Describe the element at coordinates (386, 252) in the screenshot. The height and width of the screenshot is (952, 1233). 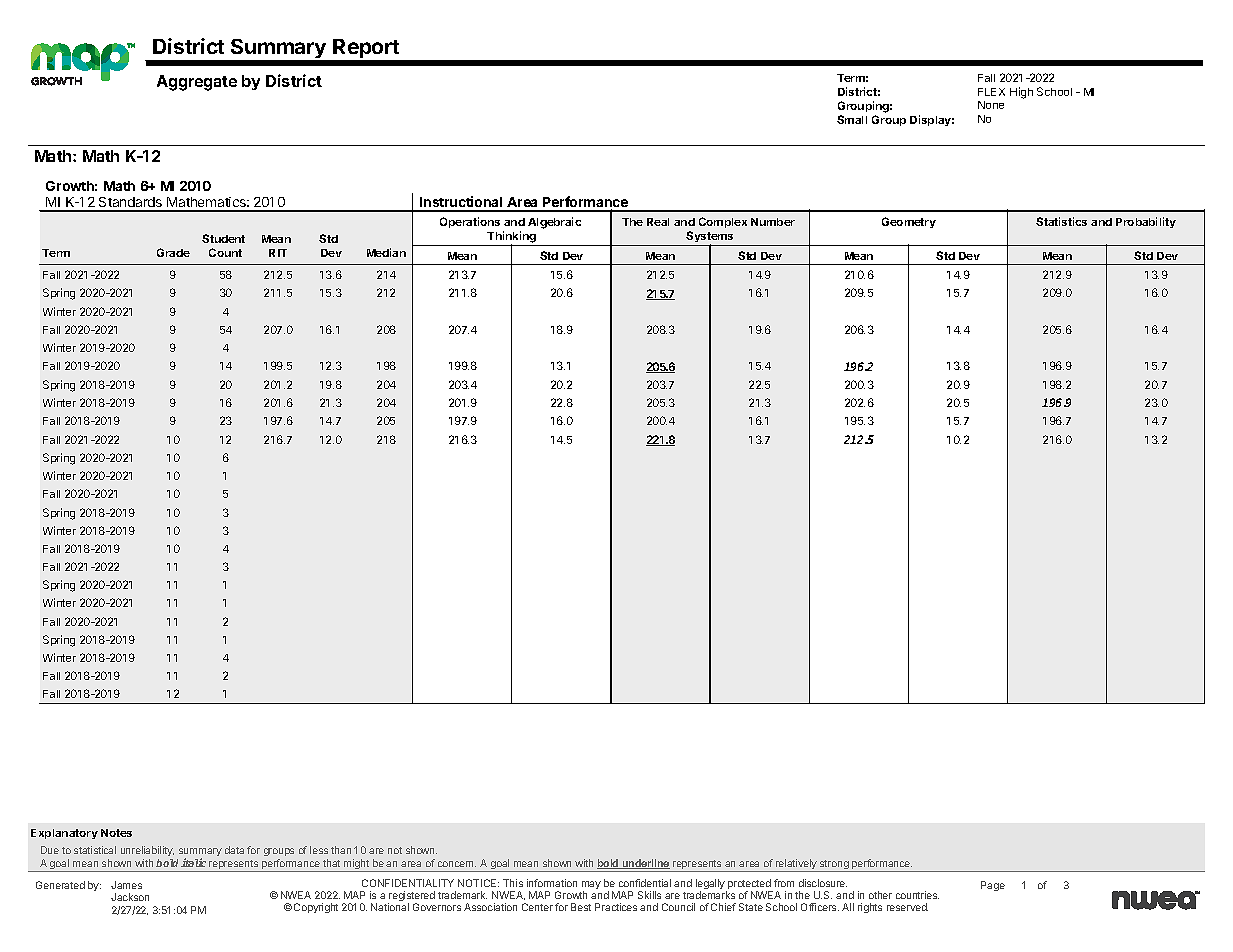
I see `Median` at that location.
